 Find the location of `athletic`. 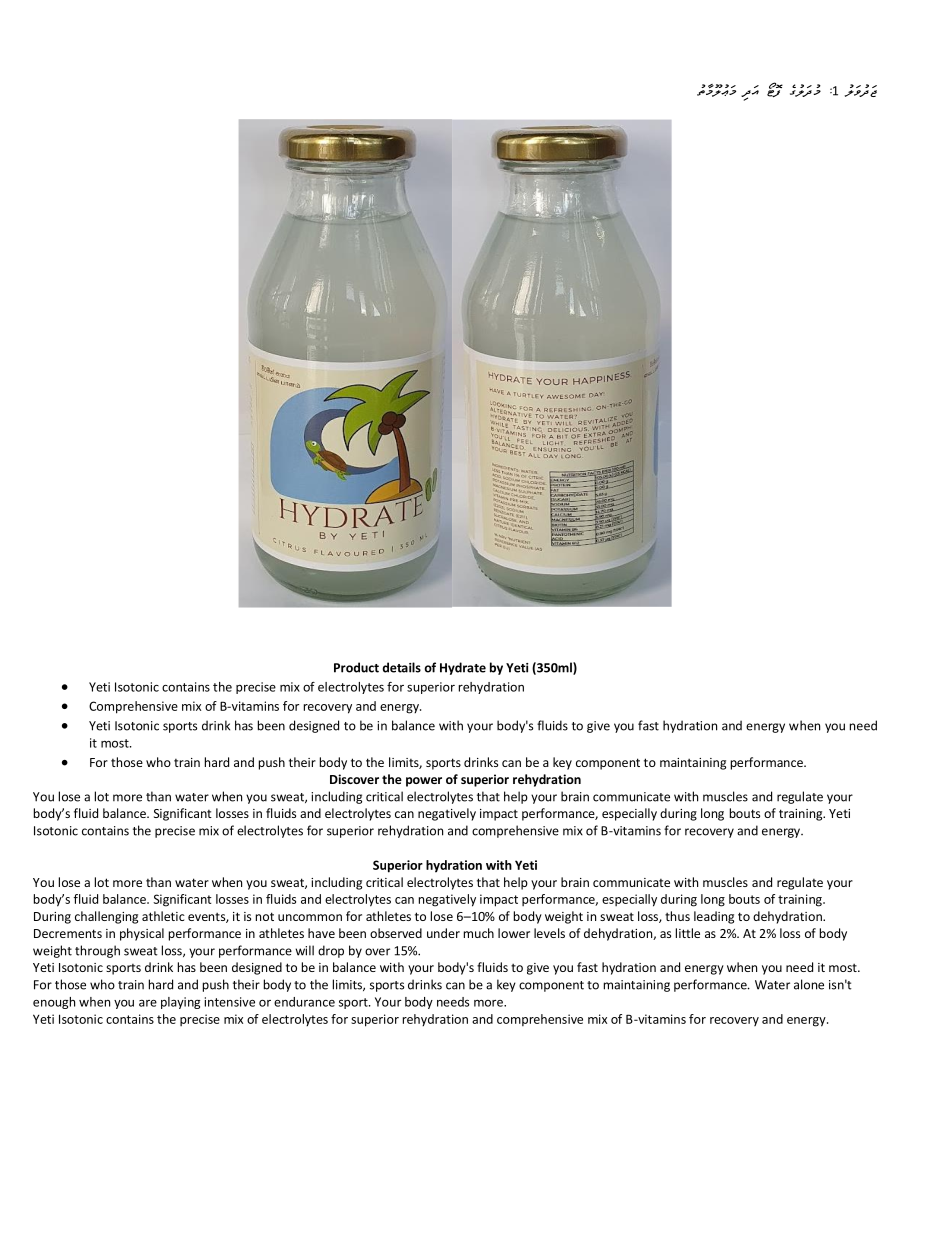

athletic is located at coordinates (163, 916).
